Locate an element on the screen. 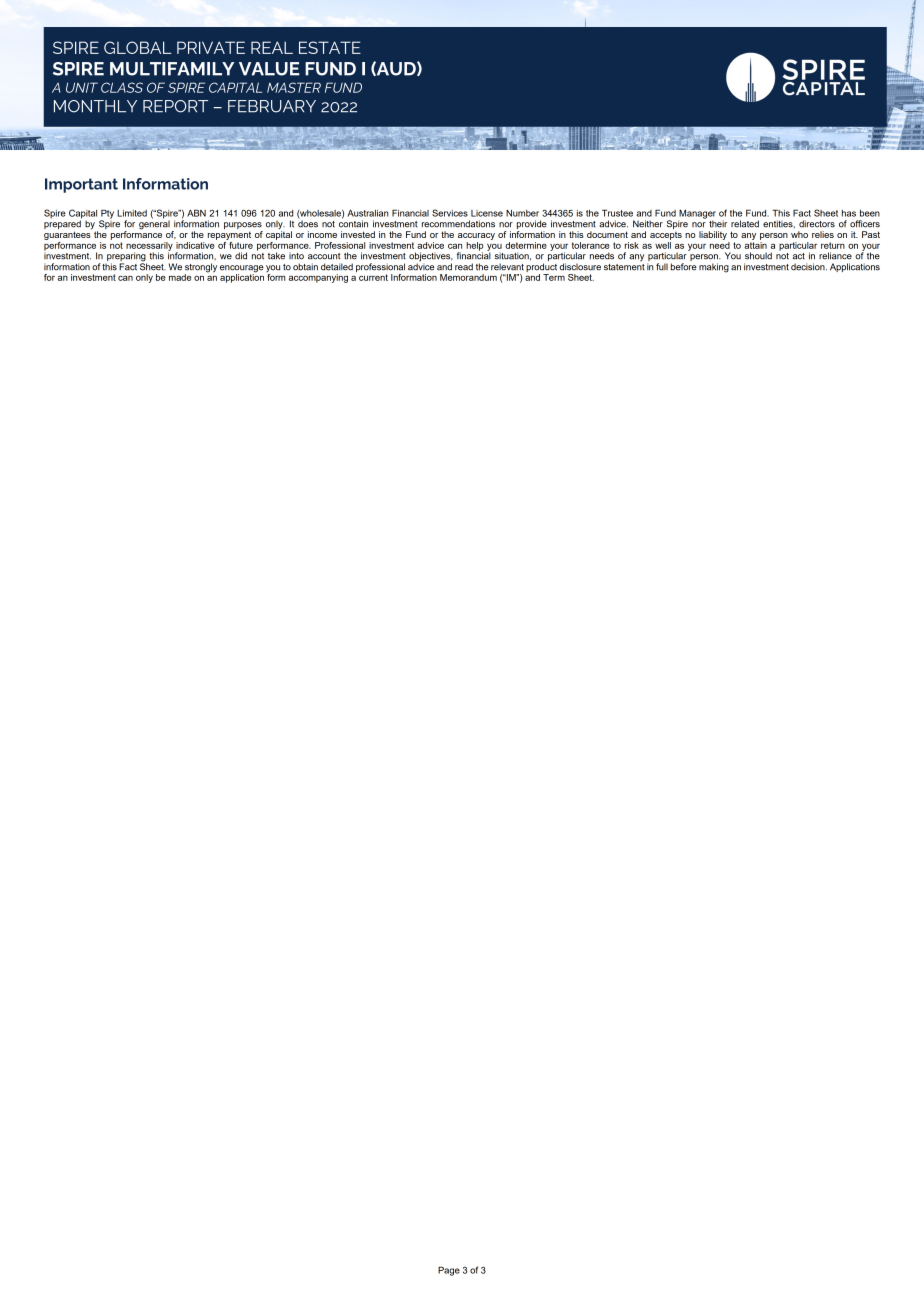 The height and width of the screenshot is (1308, 924). ESTATE is located at coordinates (330, 47).
